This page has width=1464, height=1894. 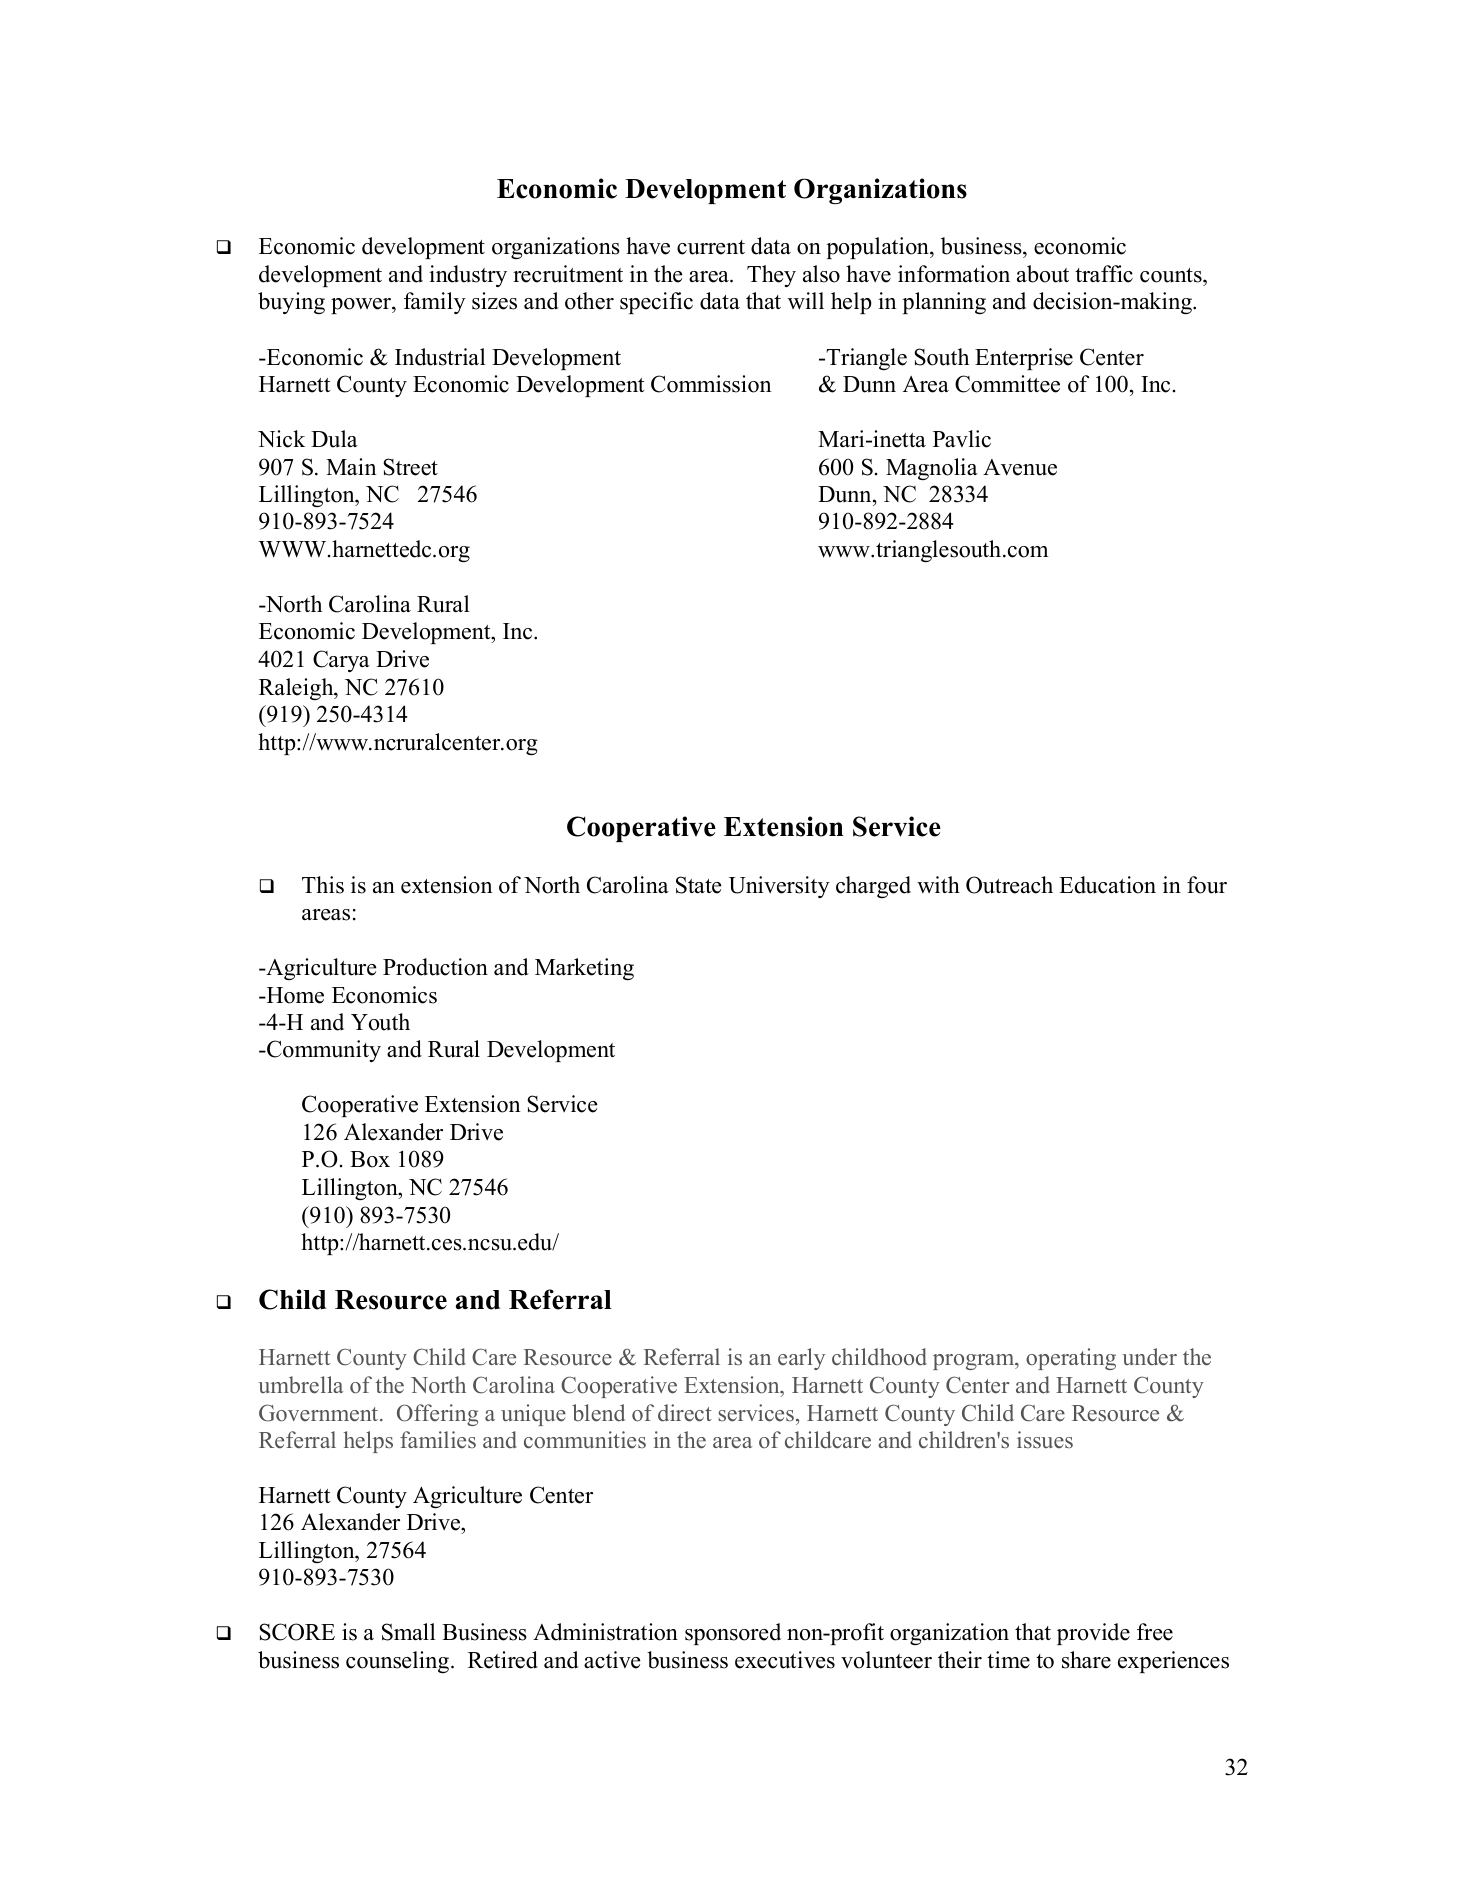 What do you see at coordinates (409, 1632) in the page?
I see `Small` at bounding box center [409, 1632].
